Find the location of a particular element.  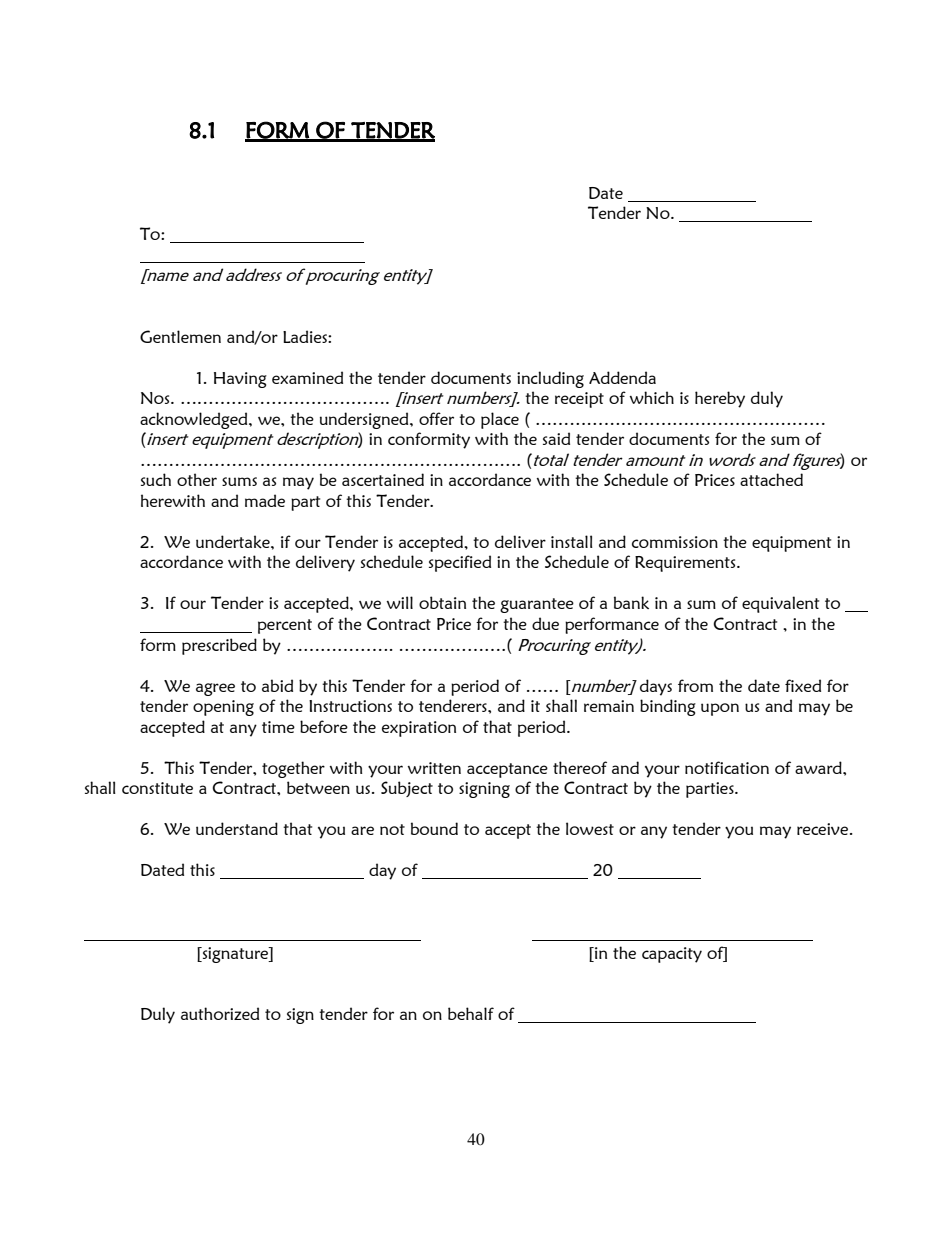

authorized is located at coordinates (220, 1013).
